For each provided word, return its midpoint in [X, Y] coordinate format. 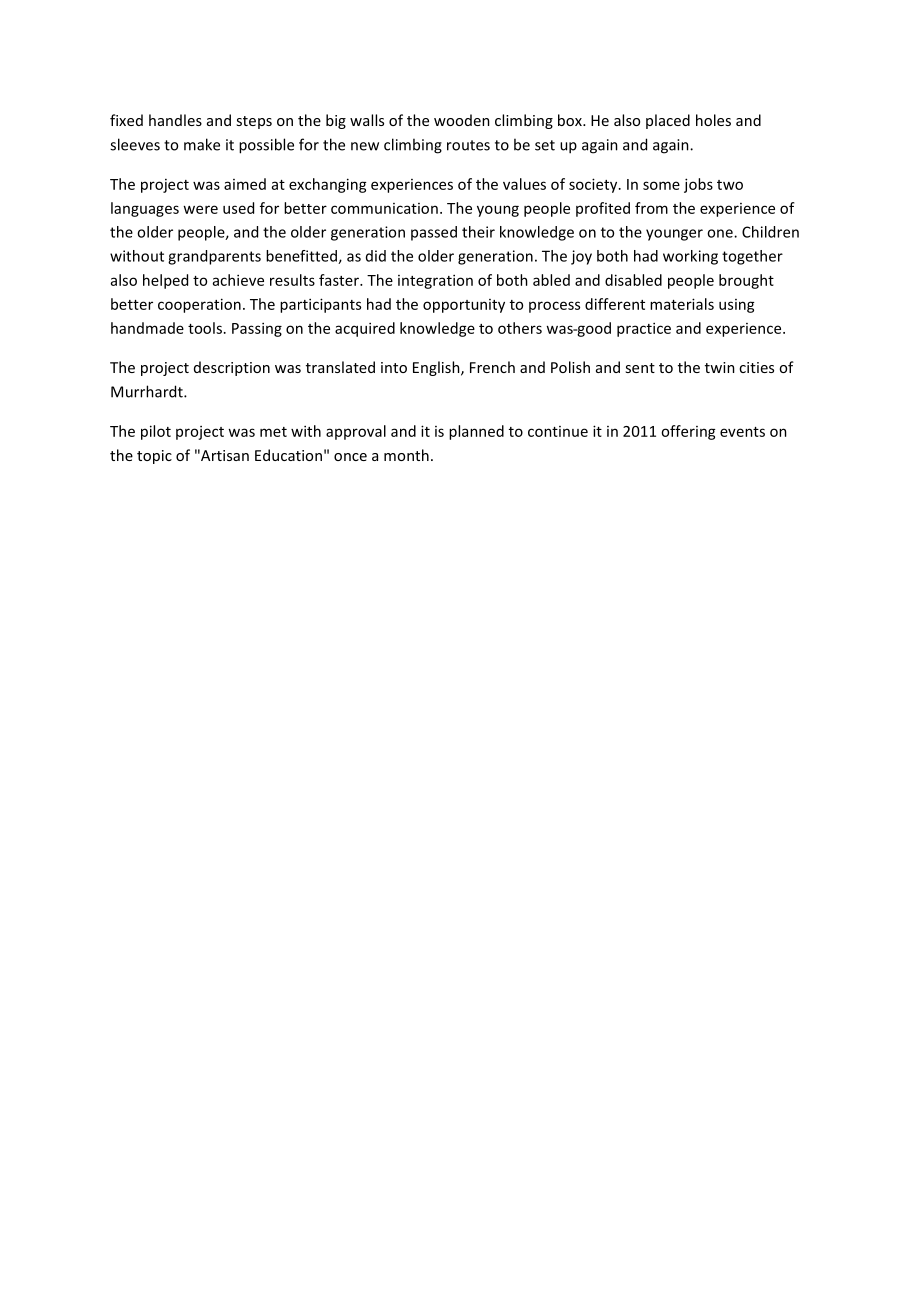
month [406, 455]
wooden [462, 120]
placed [668, 121]
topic [154, 457]
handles [175, 120]
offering [688, 432]
